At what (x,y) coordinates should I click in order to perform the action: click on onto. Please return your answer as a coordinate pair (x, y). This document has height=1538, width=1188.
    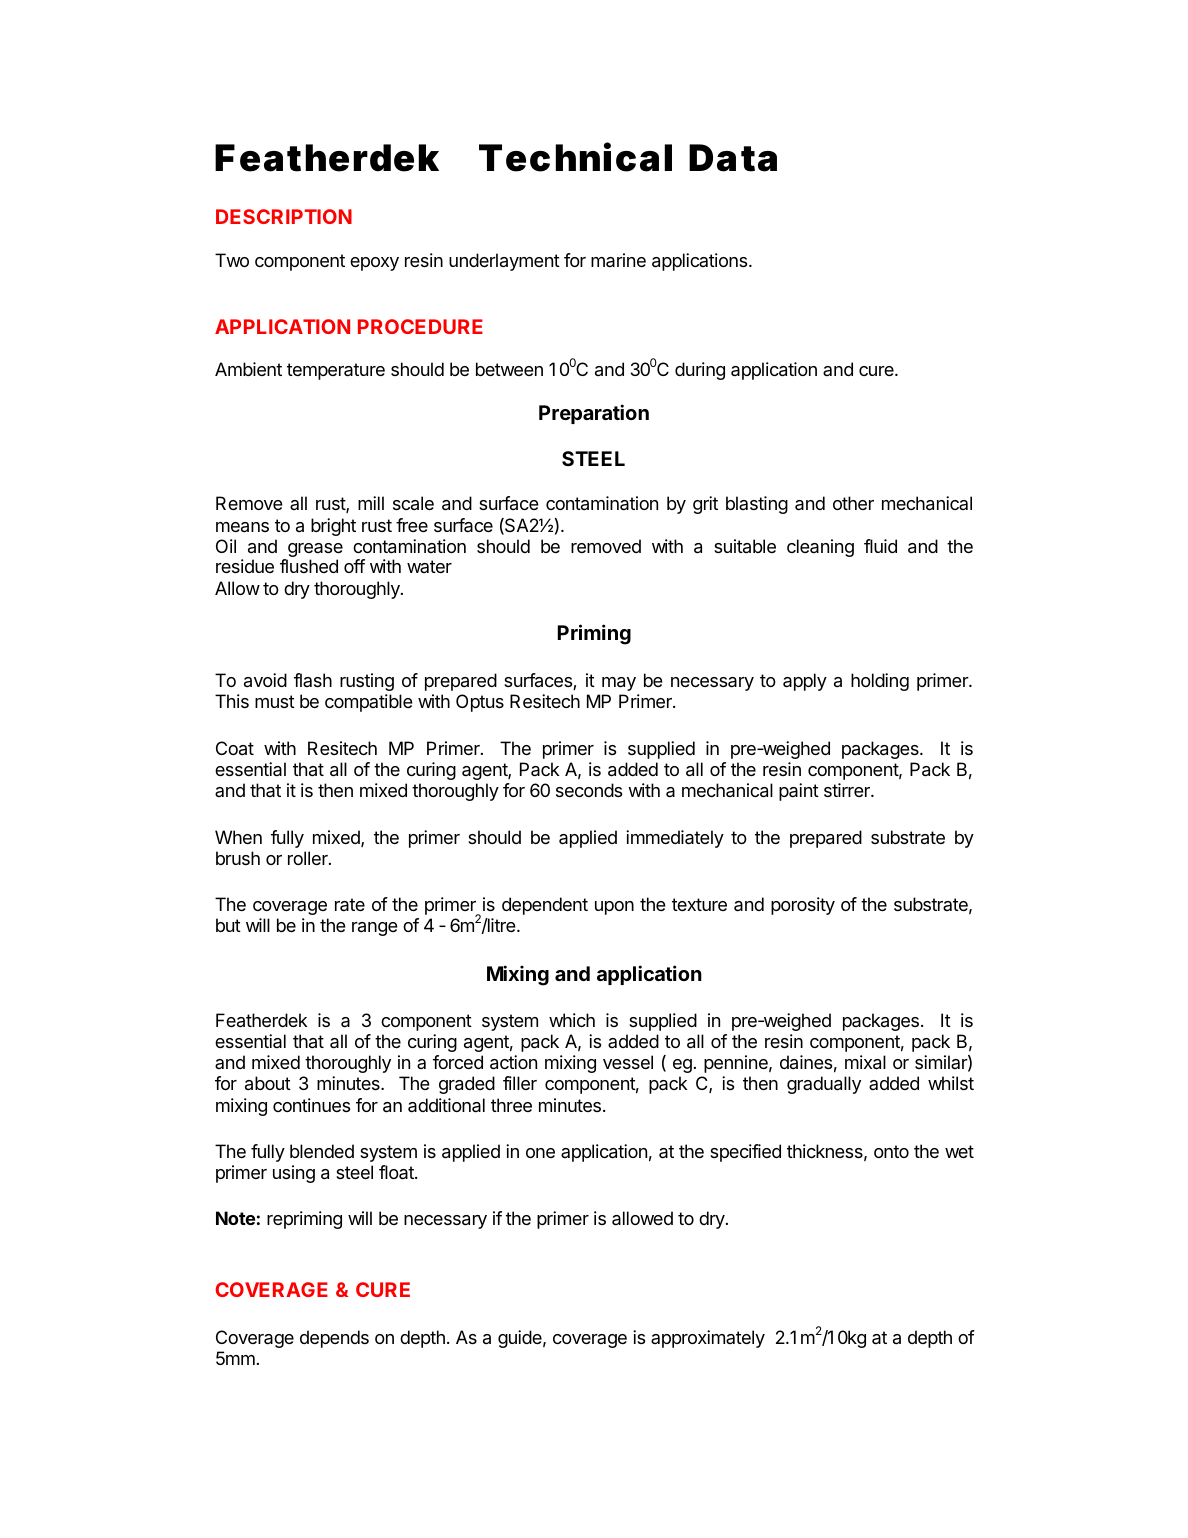
    Looking at the image, I should click on (891, 1151).
